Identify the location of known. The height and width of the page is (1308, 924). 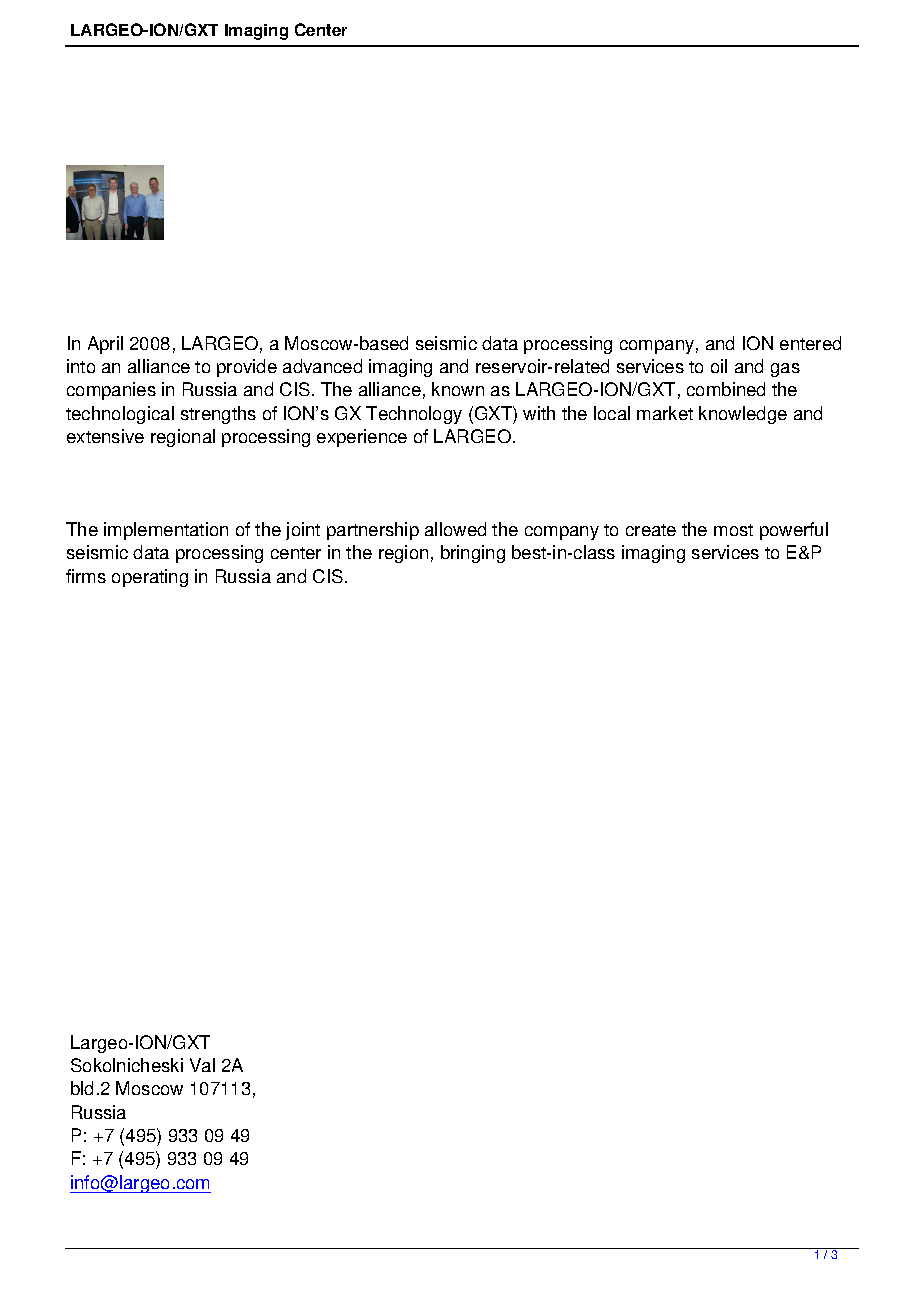
(458, 389).
